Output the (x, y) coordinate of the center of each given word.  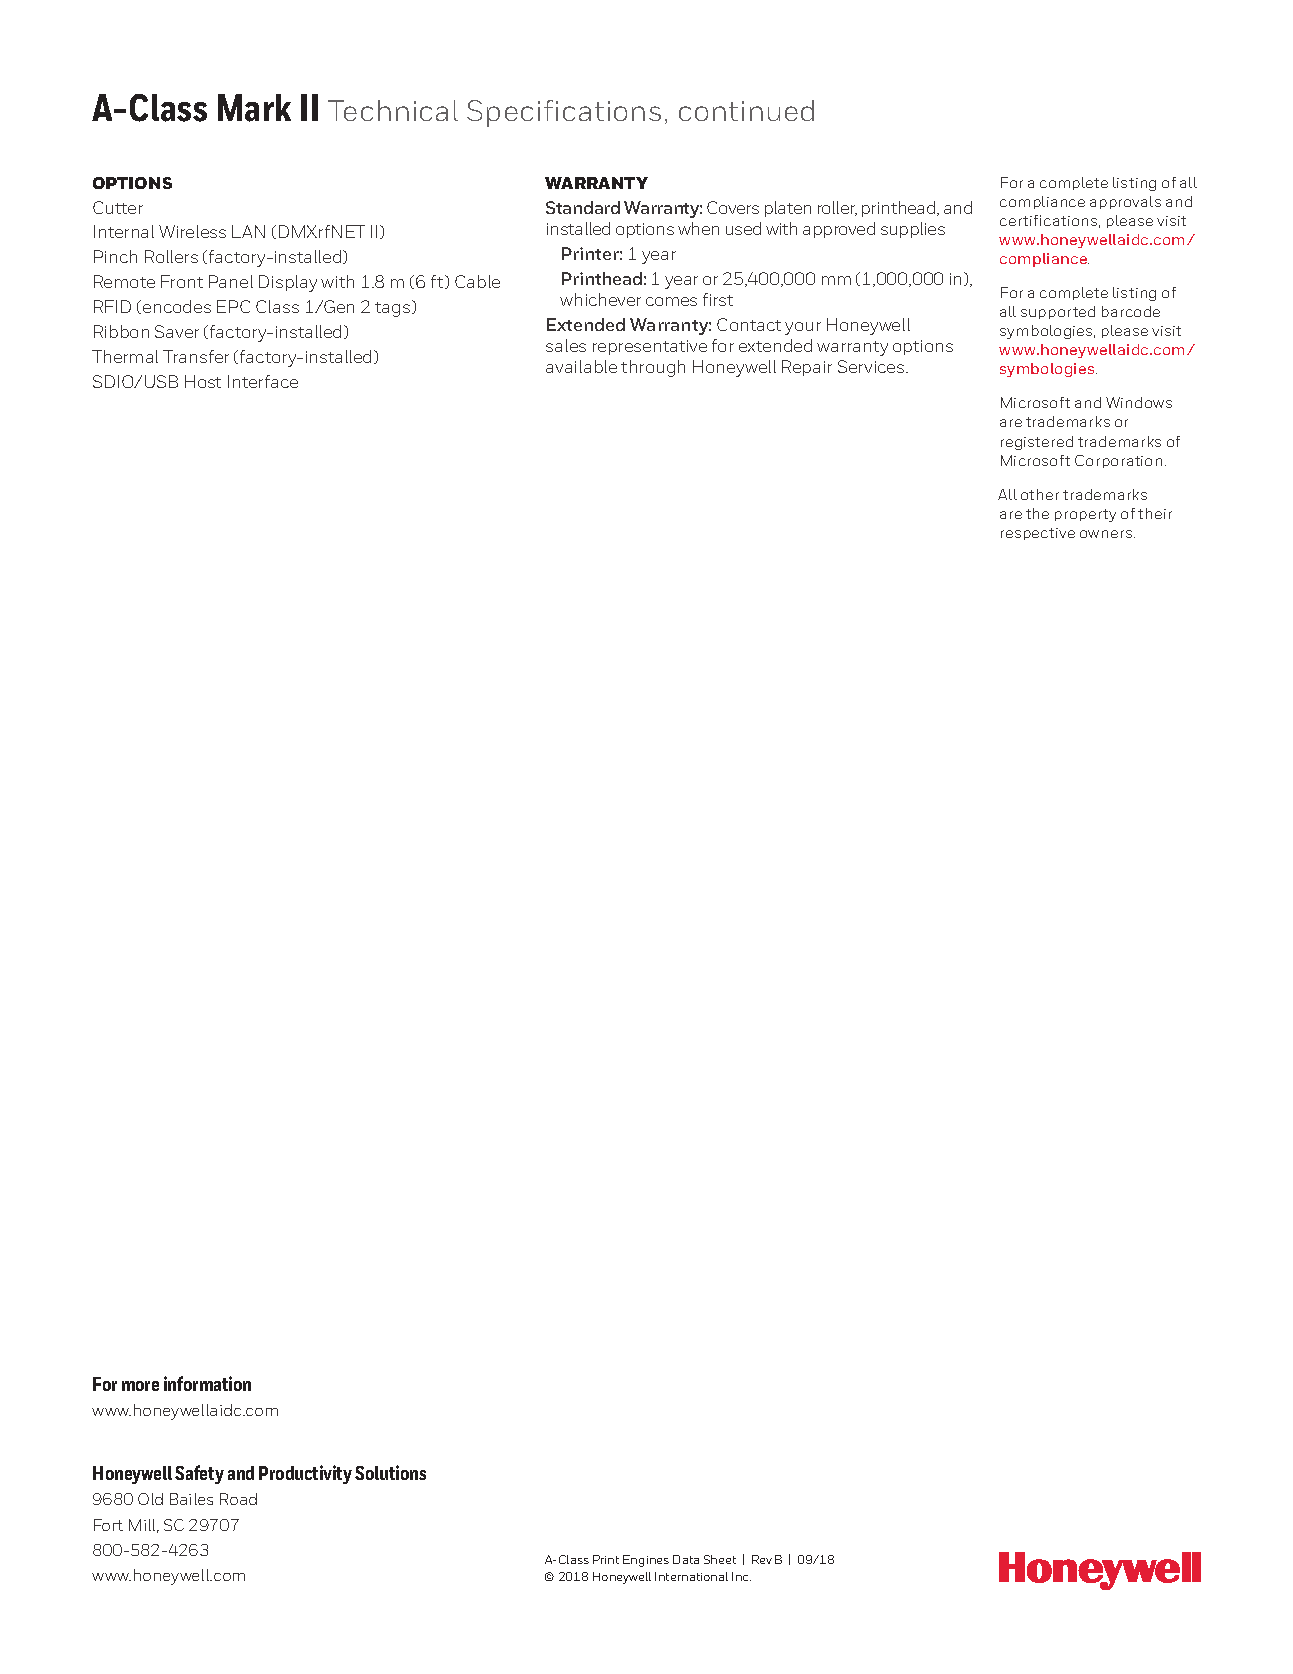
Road (238, 1499)
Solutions (390, 1472)
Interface (263, 381)
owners (1107, 534)
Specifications (564, 113)
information (207, 1383)
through (653, 368)
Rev (762, 1559)
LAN (248, 231)
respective (1038, 534)
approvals (1125, 202)
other (1040, 494)
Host (203, 381)
